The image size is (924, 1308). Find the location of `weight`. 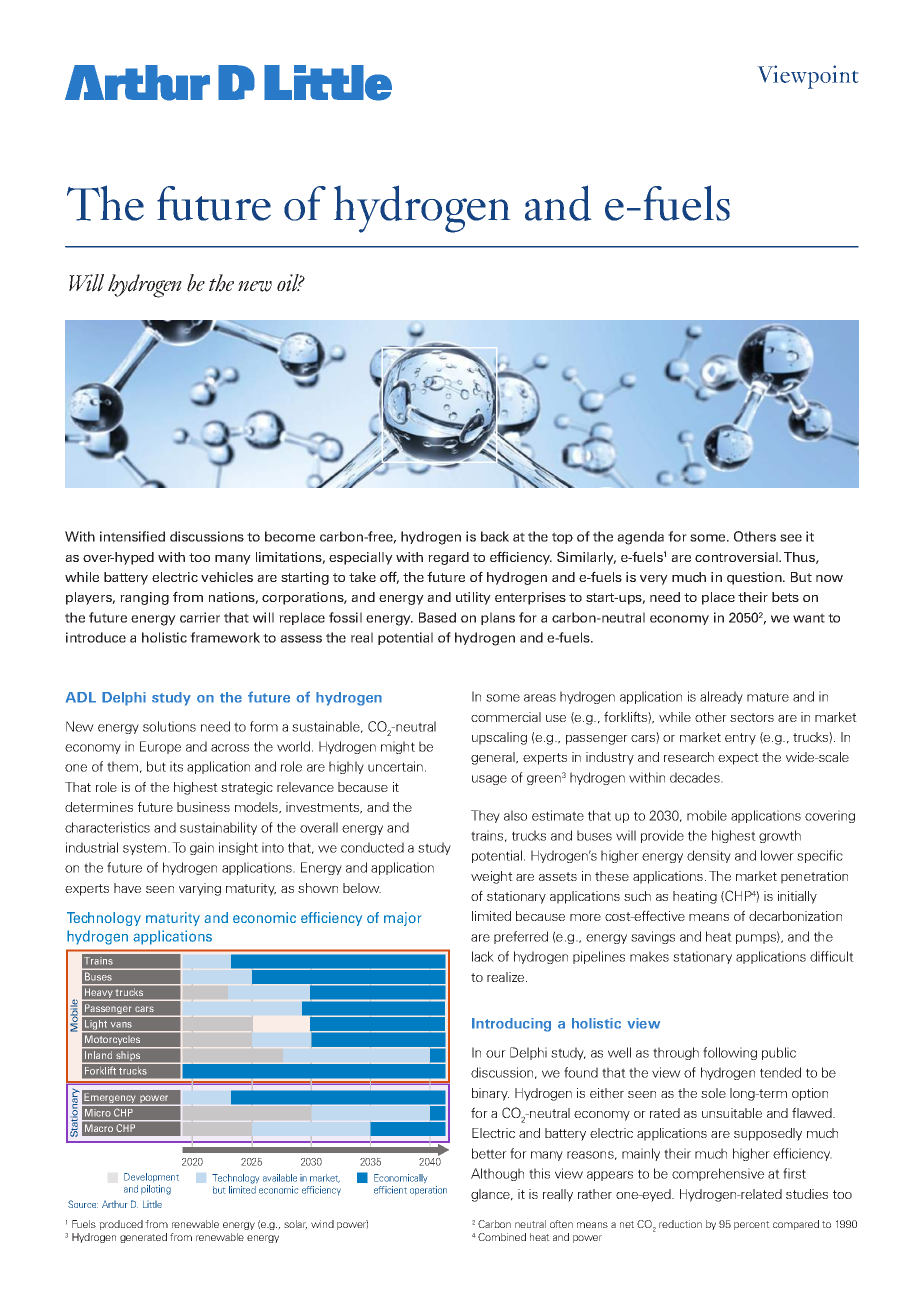

weight is located at coordinates (492, 877).
